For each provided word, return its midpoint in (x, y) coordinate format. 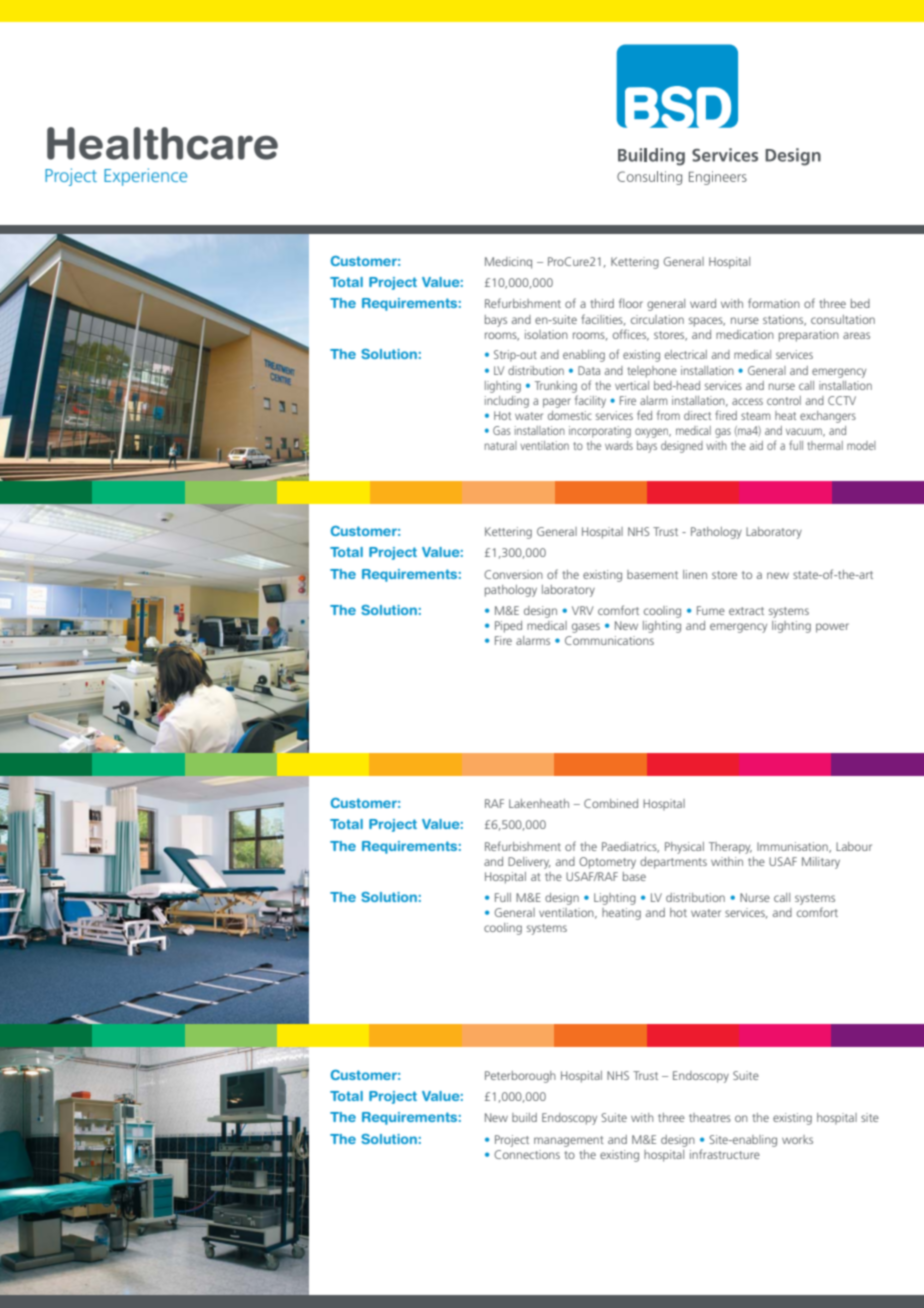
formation (774, 303)
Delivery (529, 863)
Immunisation (793, 847)
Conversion (513, 574)
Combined (611, 803)
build (524, 1117)
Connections (527, 1154)
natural (501, 445)
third (602, 303)
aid (756, 445)
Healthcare (162, 143)
